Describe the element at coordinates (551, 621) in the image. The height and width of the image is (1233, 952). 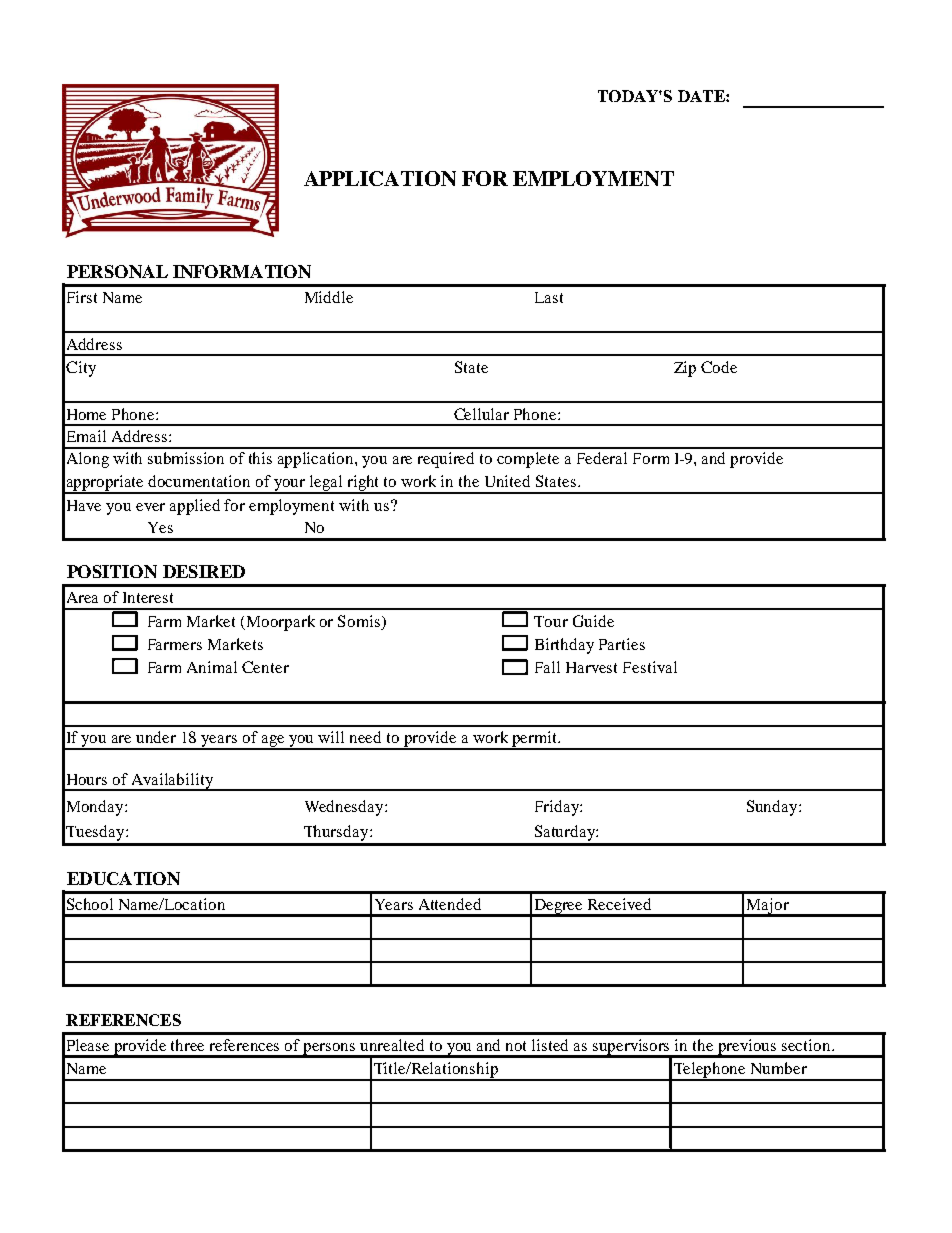
I see `Tour` at that location.
